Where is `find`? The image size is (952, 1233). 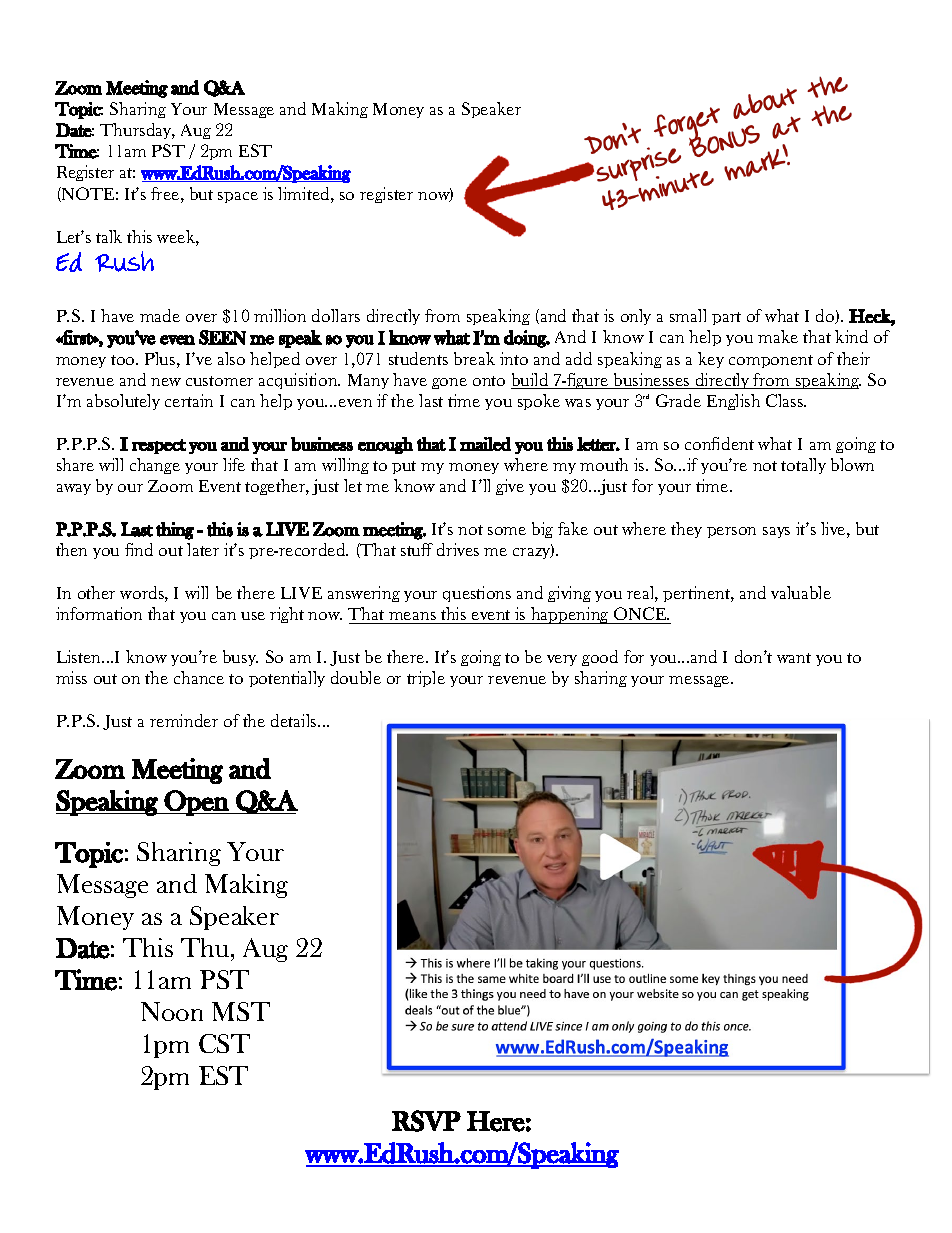 find is located at coordinates (139, 549).
